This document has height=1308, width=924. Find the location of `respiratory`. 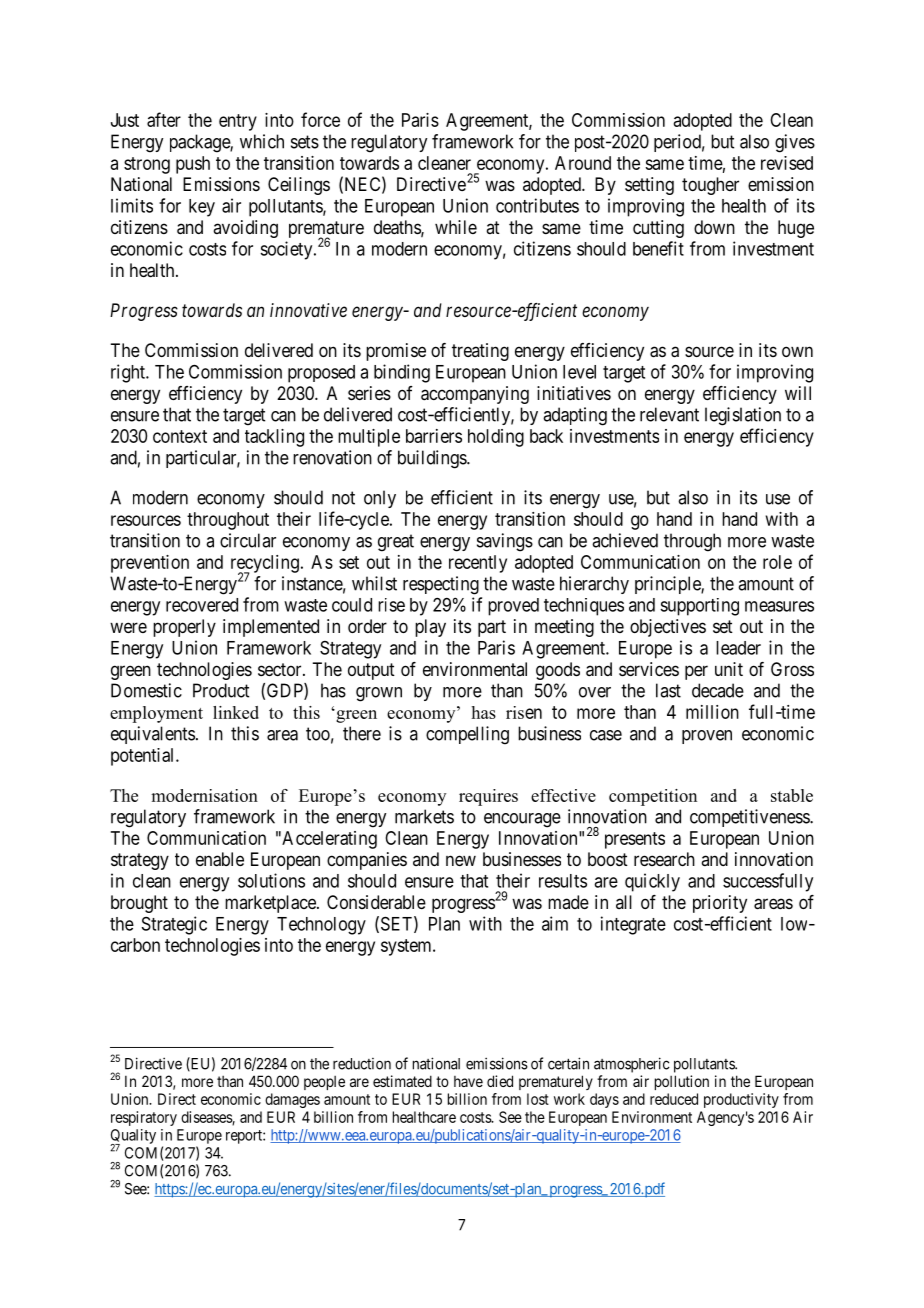

respiratory is located at coordinates (144, 1118).
